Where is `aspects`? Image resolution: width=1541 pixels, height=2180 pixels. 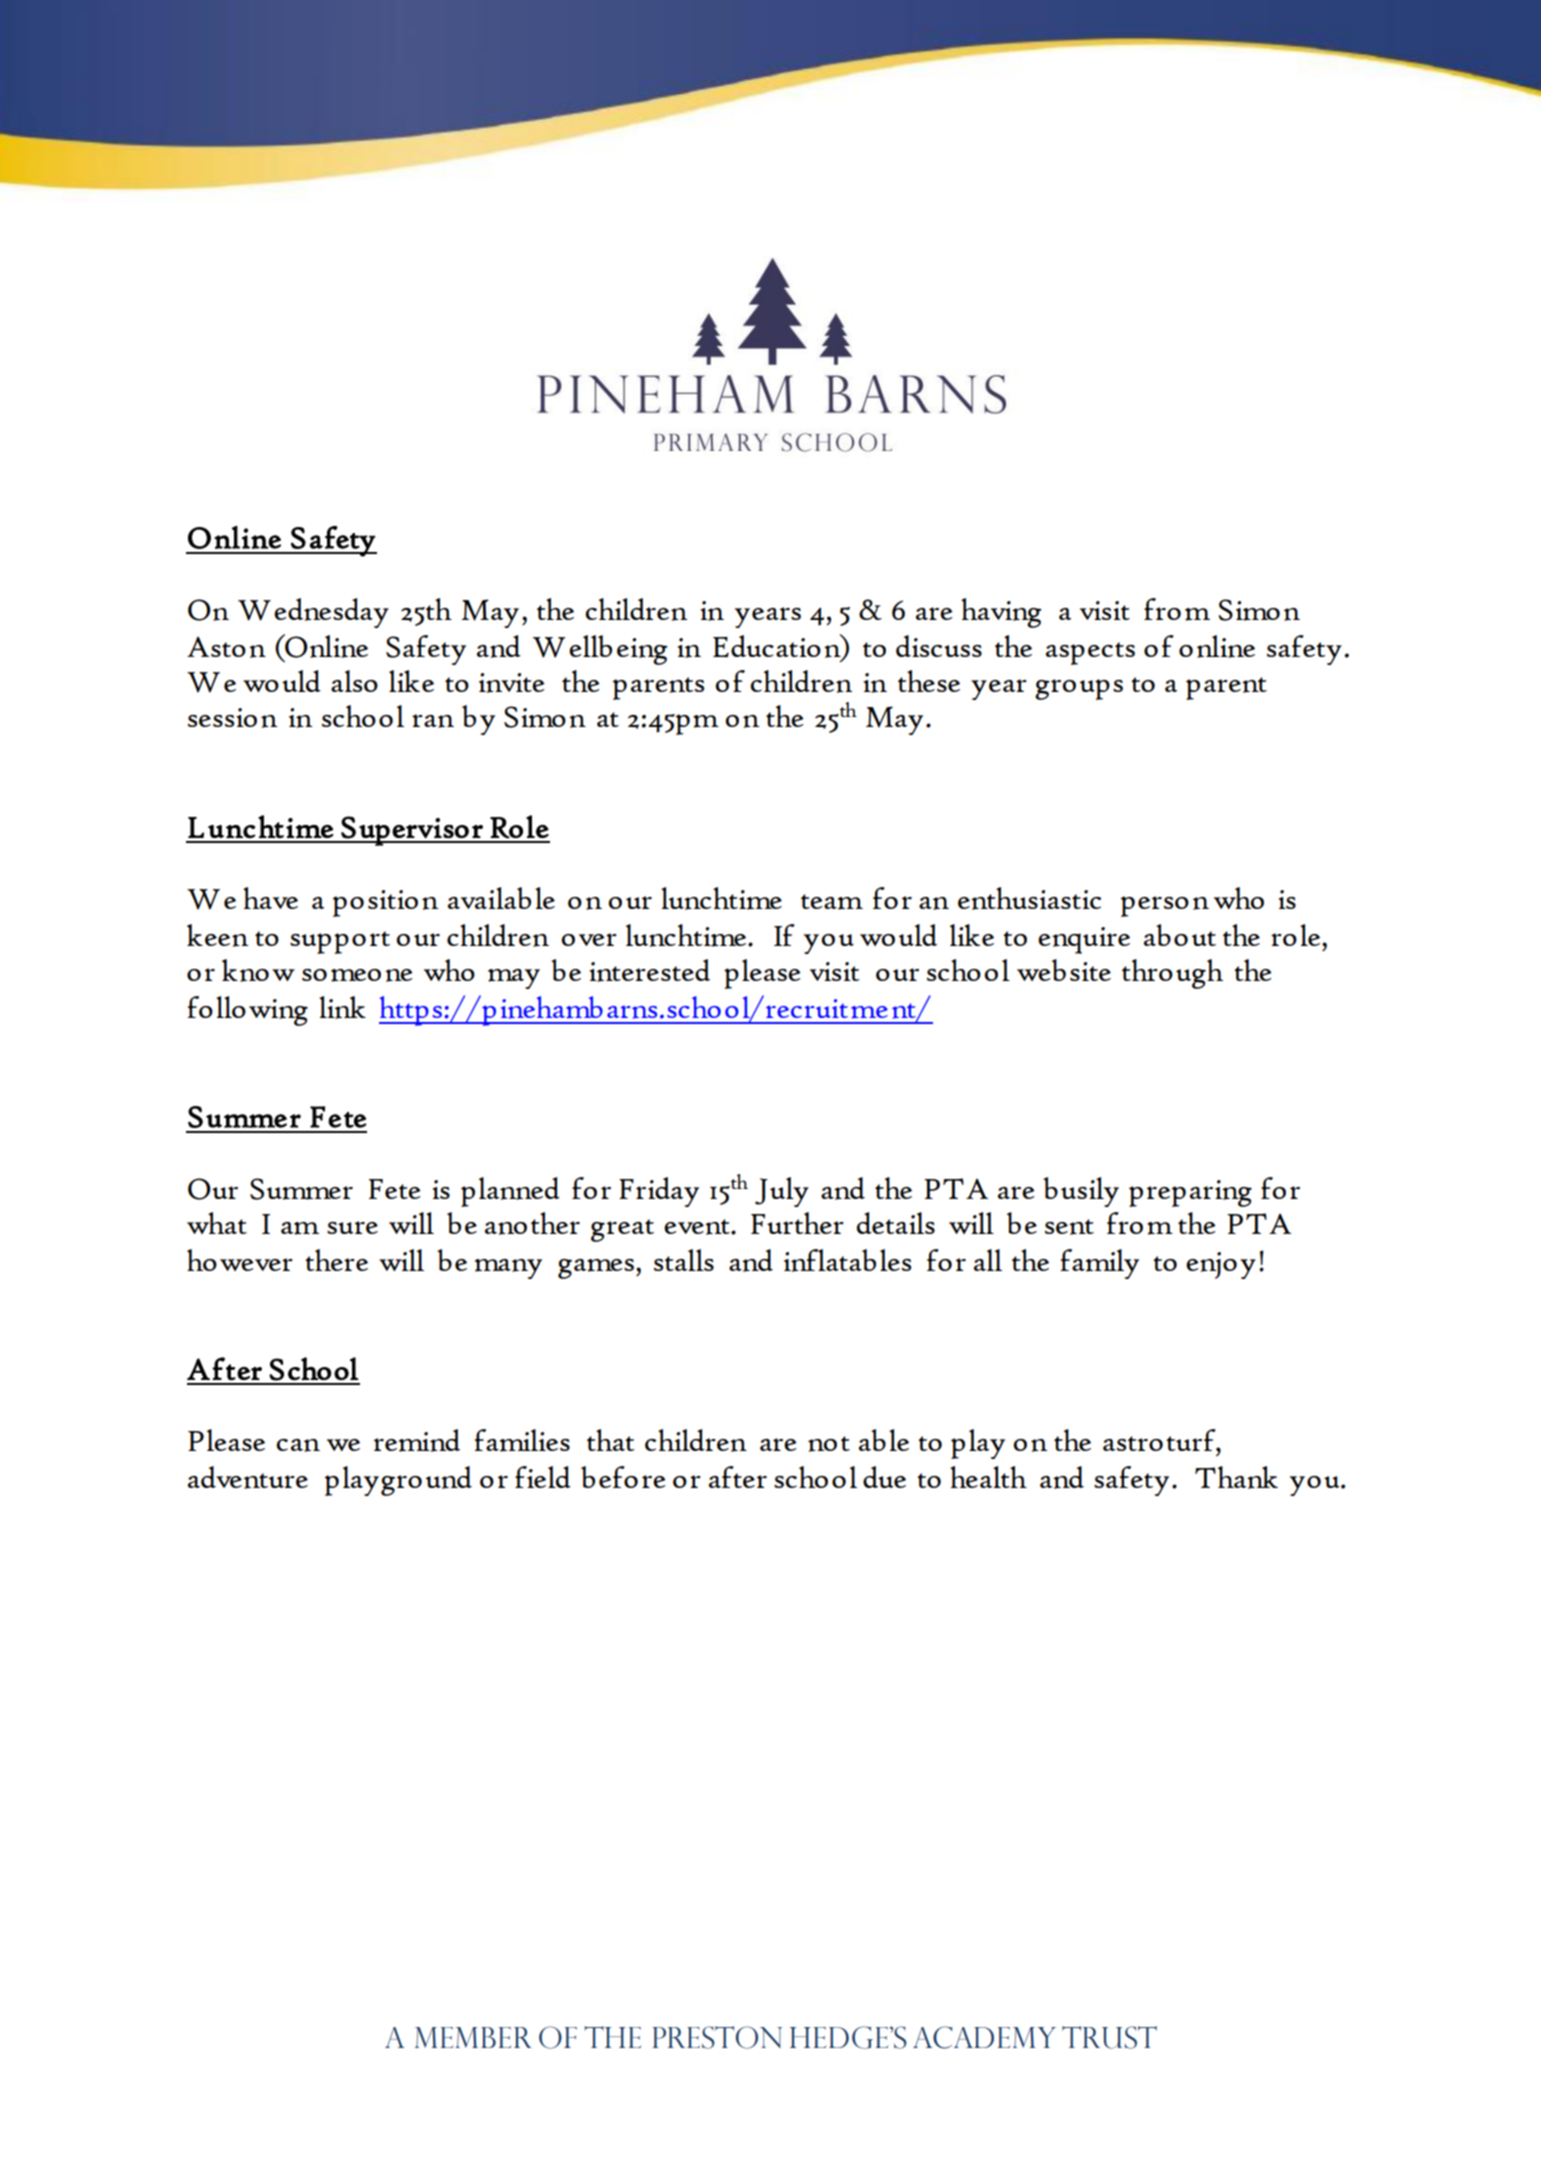
aspects is located at coordinates (1090, 653).
